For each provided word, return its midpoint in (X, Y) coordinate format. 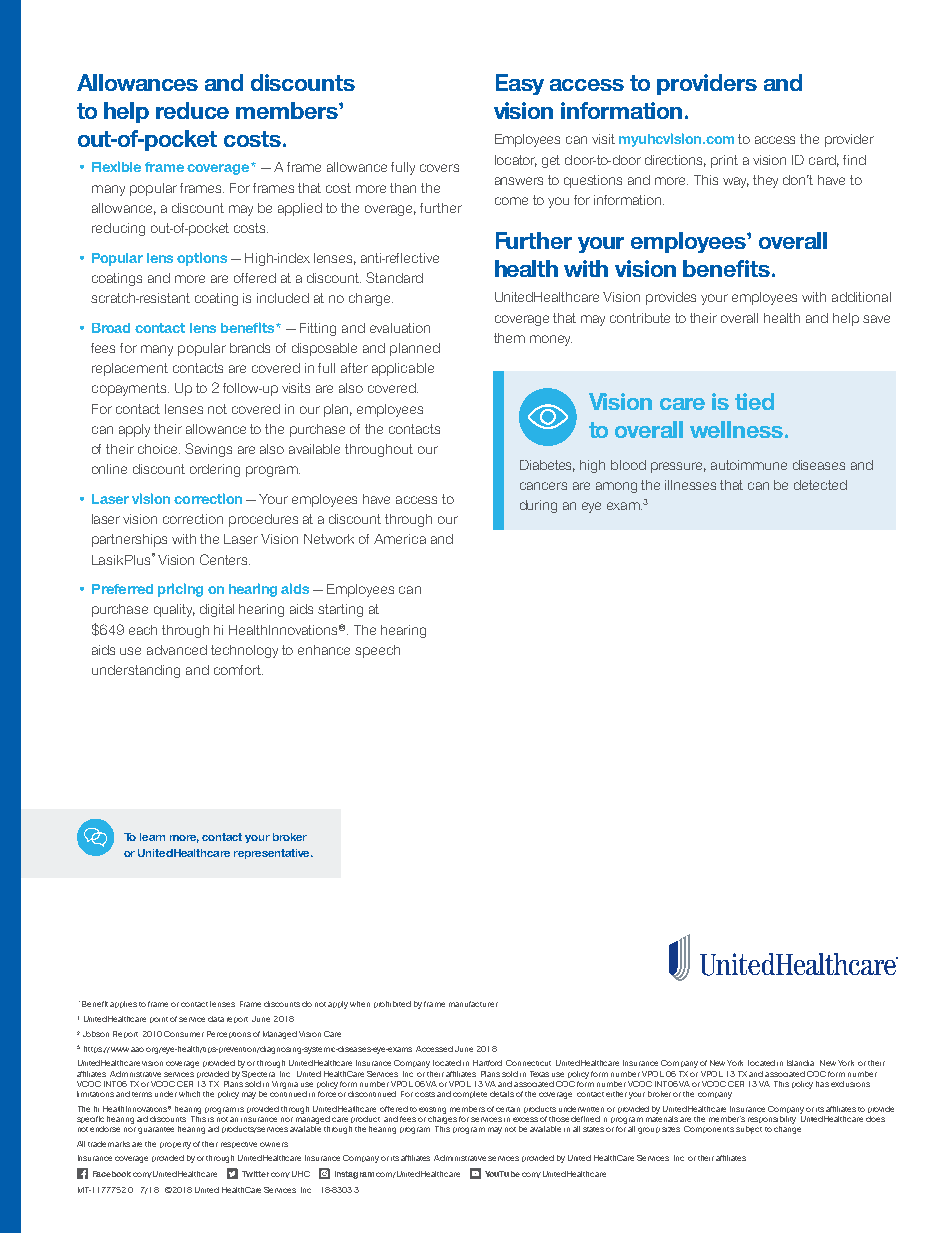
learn (152, 837)
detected (820, 485)
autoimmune (749, 465)
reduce (192, 110)
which (189, 1094)
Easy (520, 84)
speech (377, 651)
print (724, 161)
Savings (208, 450)
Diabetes (547, 466)
